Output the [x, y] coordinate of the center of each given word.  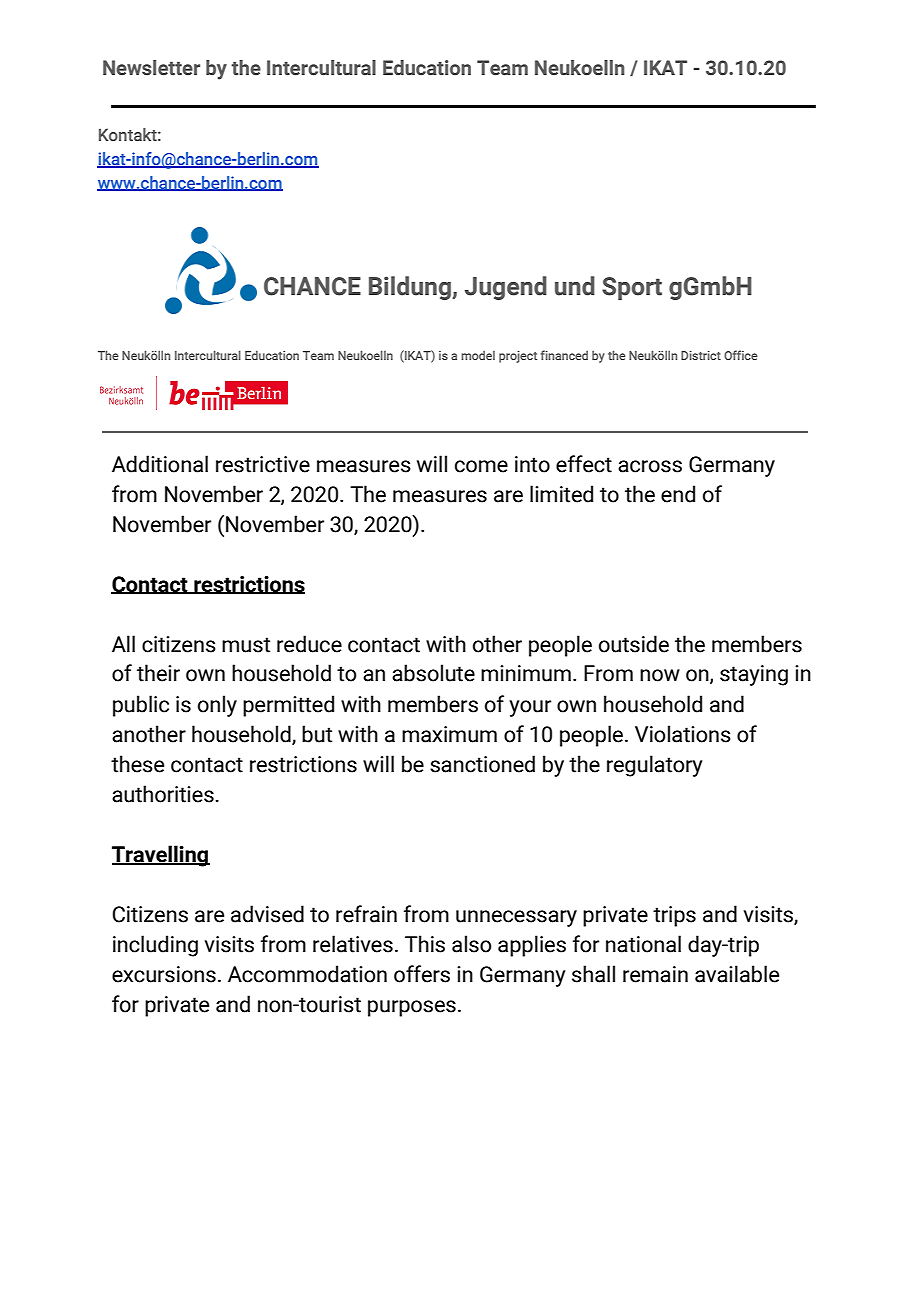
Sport [632, 288]
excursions [164, 974]
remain [655, 974]
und [575, 286]
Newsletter [151, 68]
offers [422, 974]
